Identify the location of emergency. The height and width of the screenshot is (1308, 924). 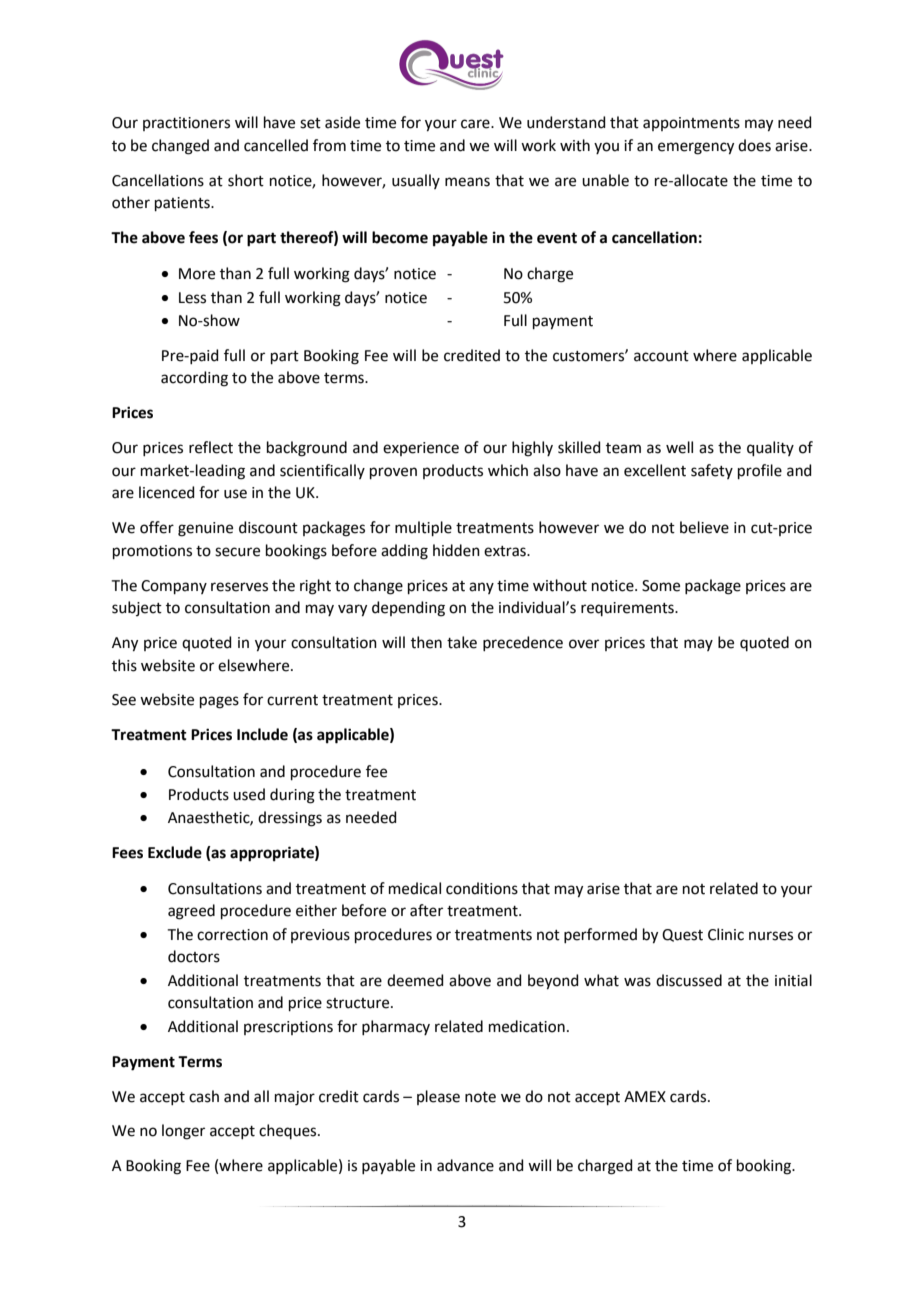
(696, 148).
